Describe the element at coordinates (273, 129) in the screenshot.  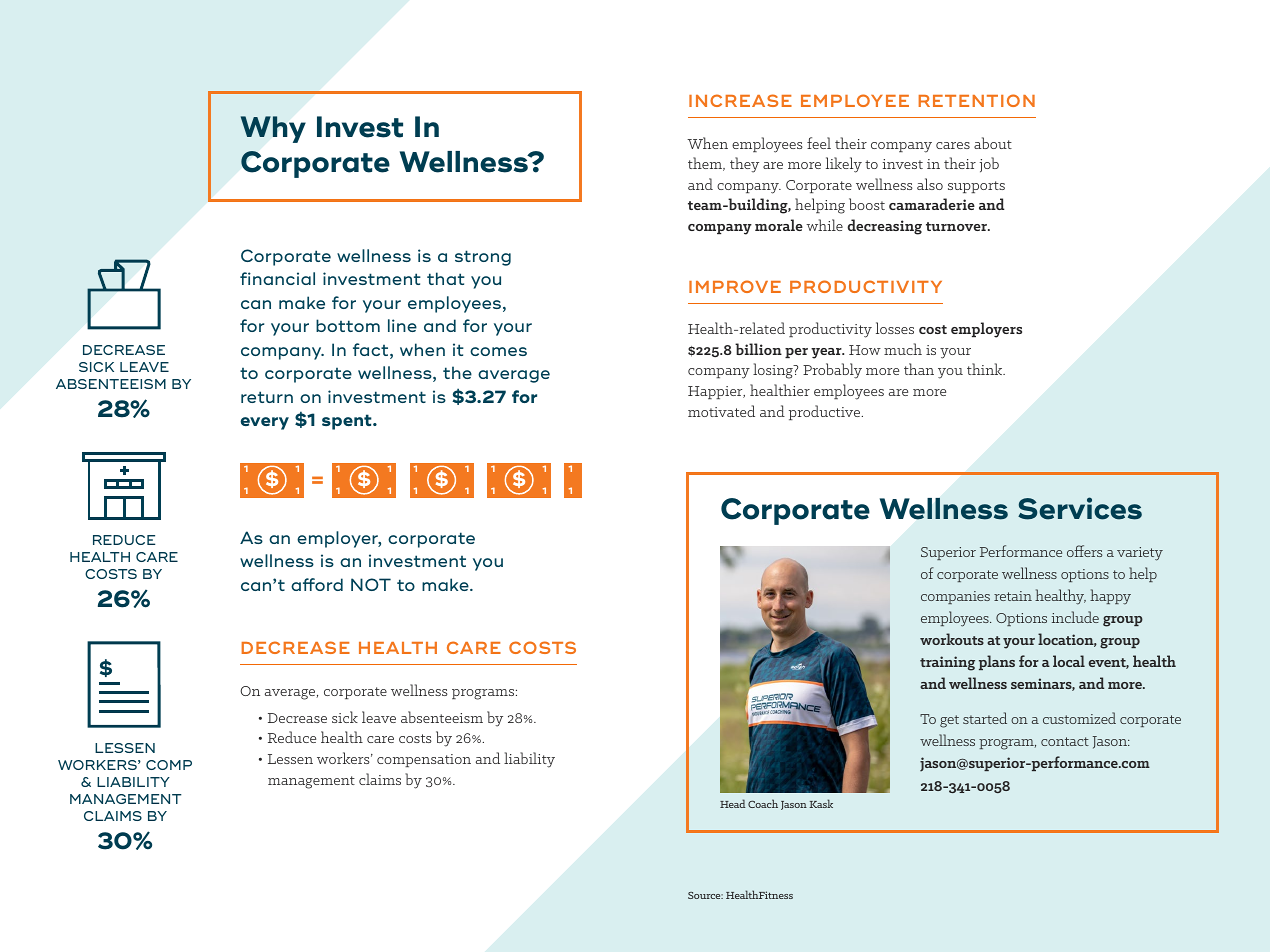
I see `Why` at that location.
